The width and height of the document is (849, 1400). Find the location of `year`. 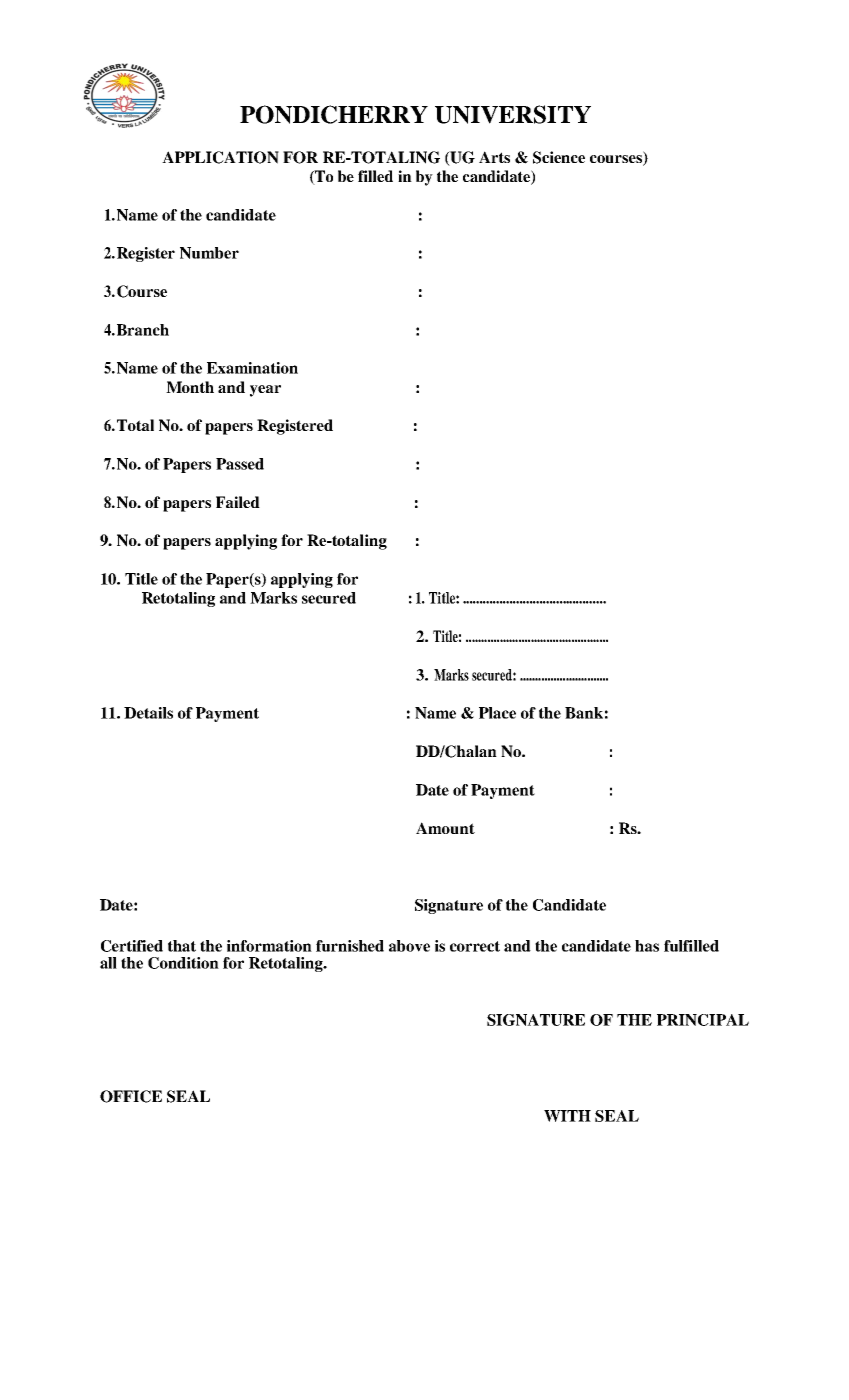

year is located at coordinates (265, 391).
